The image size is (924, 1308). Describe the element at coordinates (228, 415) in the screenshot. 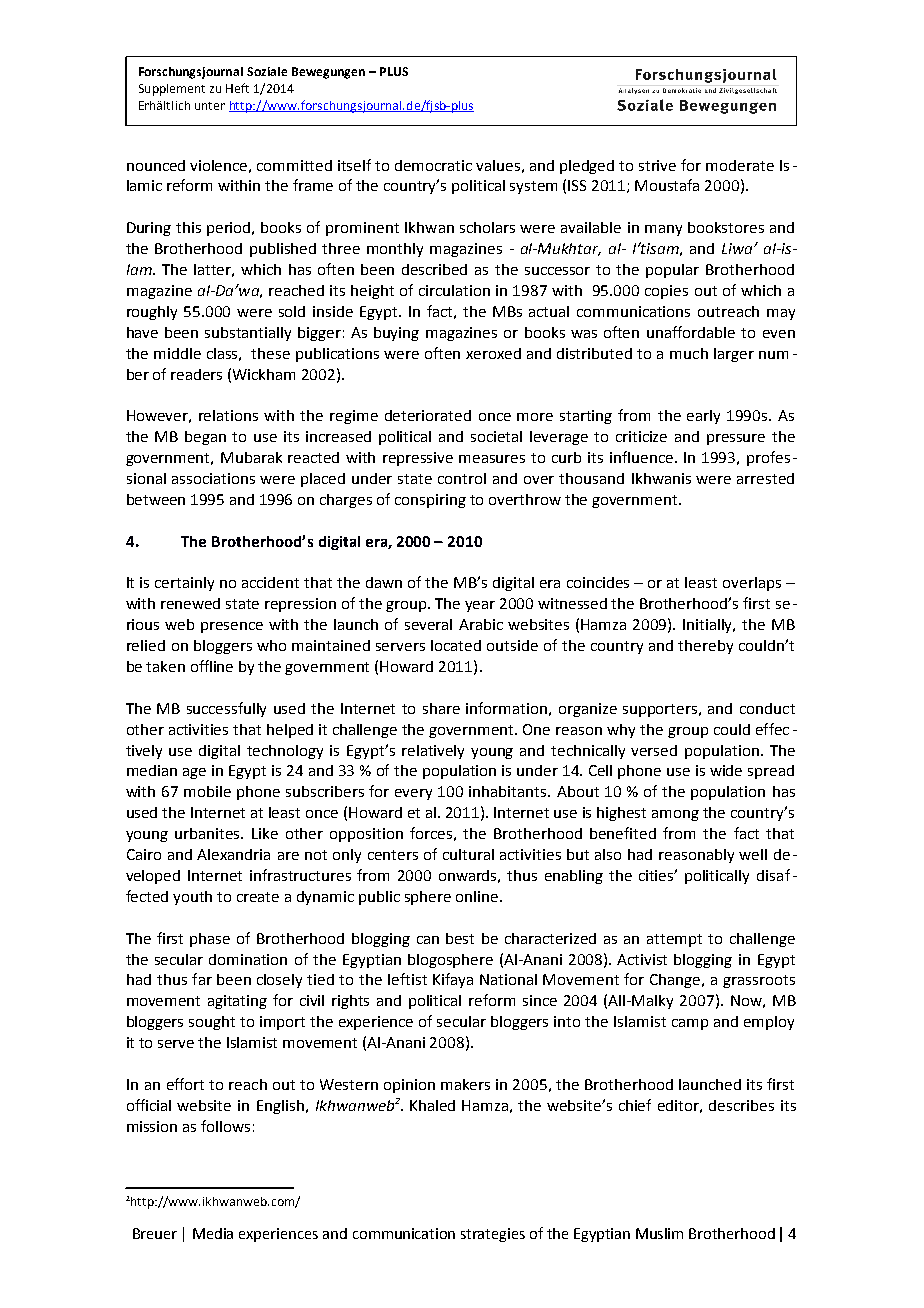

I see `relations` at that location.
